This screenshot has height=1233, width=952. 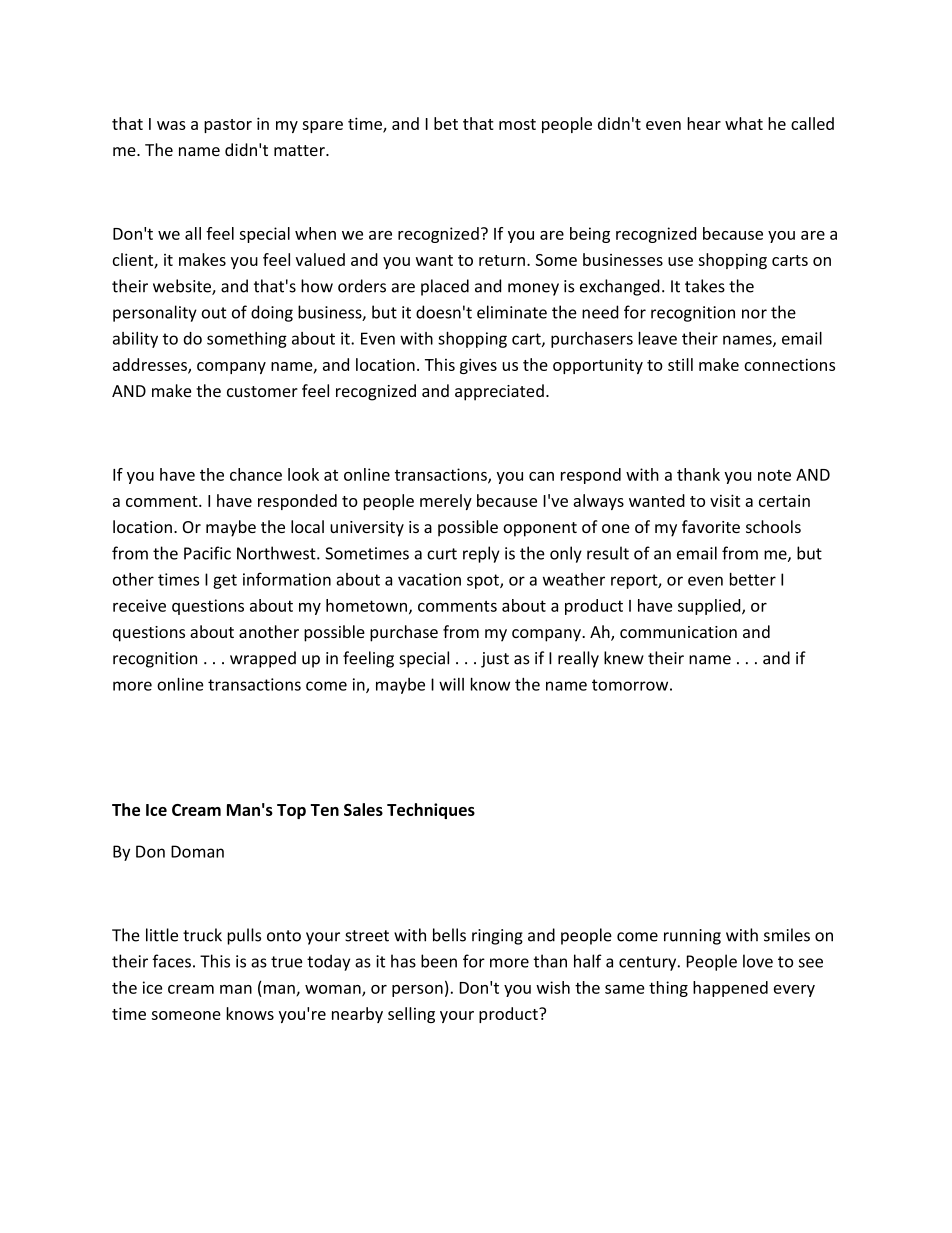 What do you see at coordinates (517, 124) in the screenshot?
I see `most` at bounding box center [517, 124].
